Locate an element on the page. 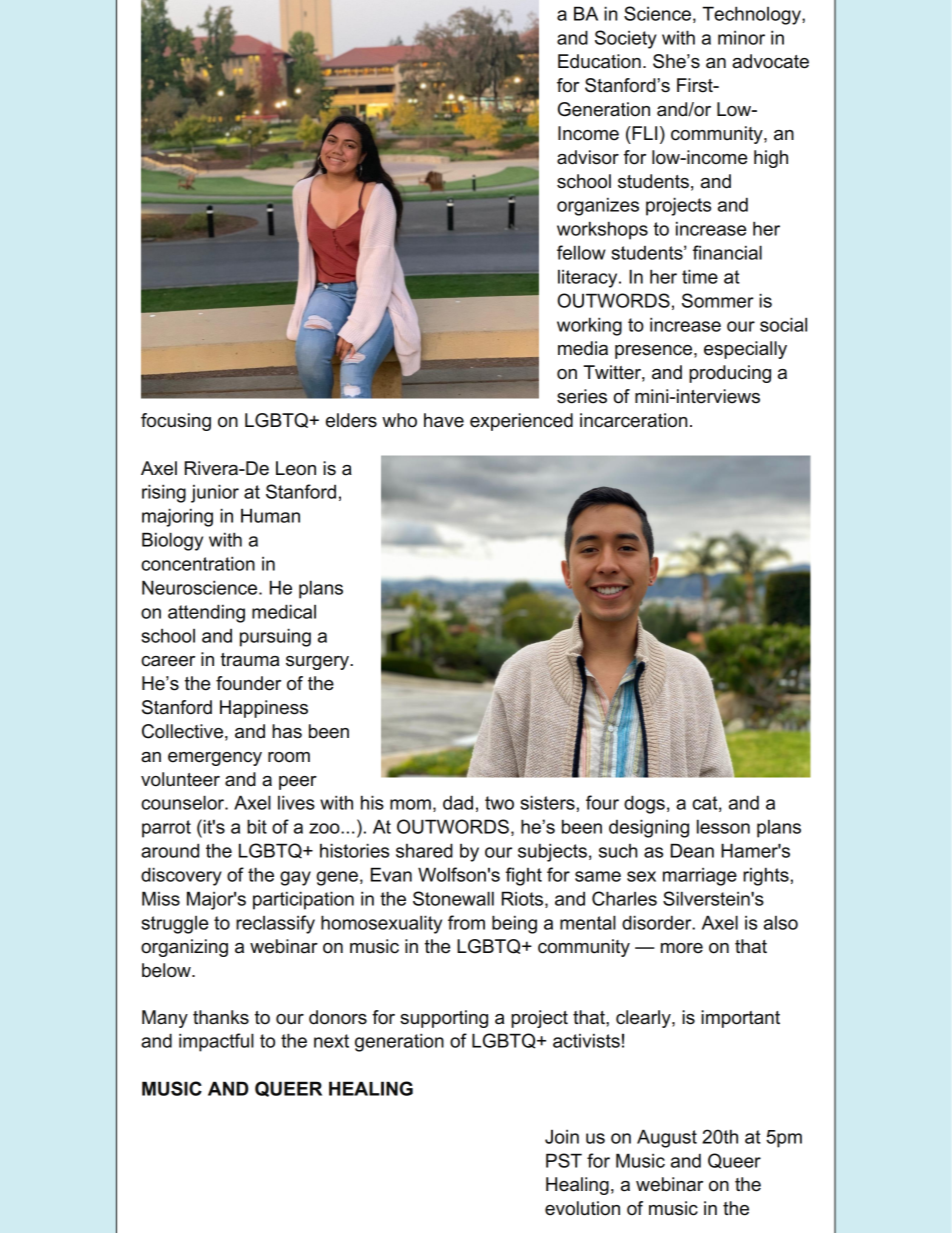 The height and width of the document is (1233, 952). marriage is located at coordinates (700, 877).
